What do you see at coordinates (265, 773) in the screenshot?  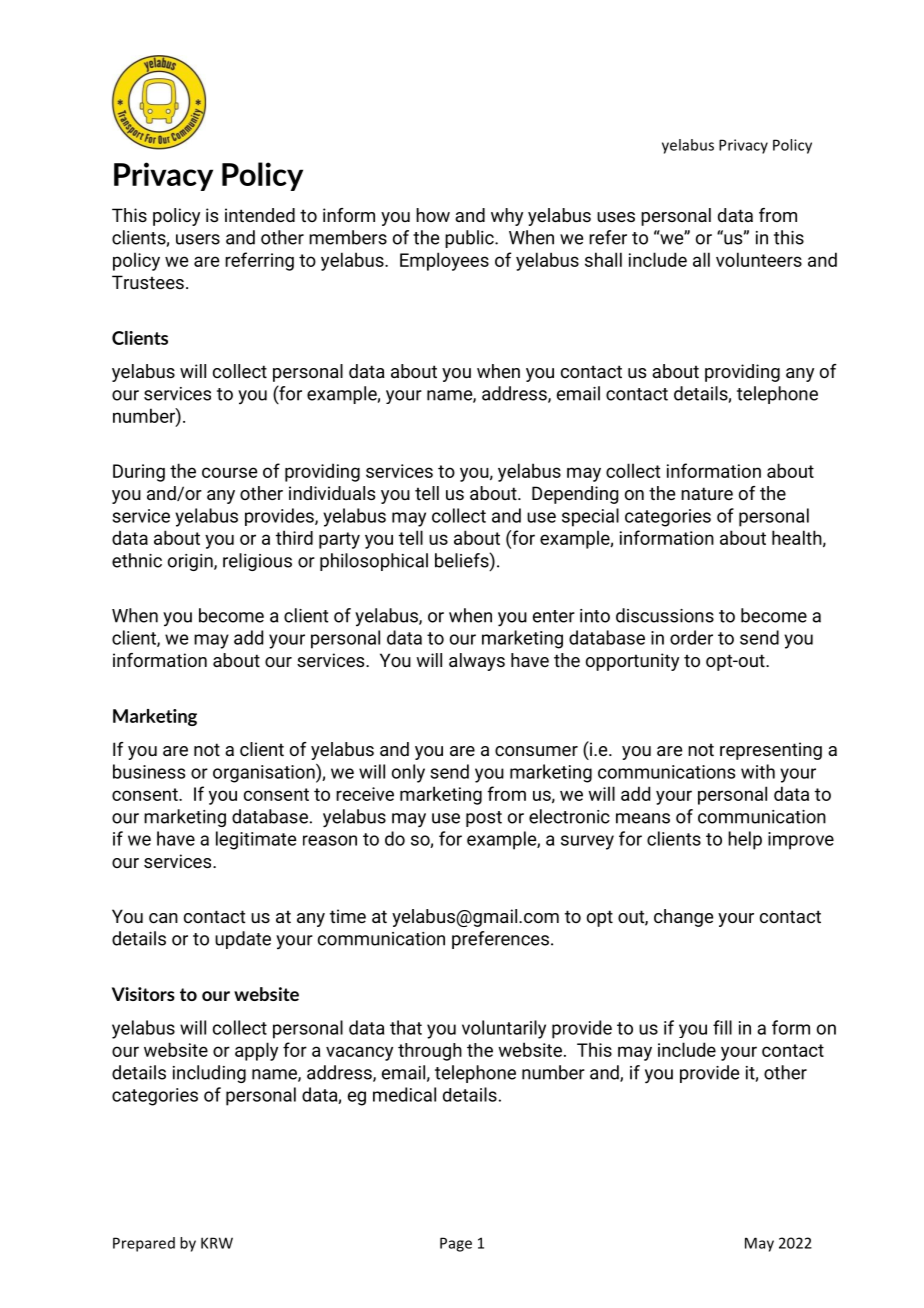 I see `organisation` at bounding box center [265, 773].
